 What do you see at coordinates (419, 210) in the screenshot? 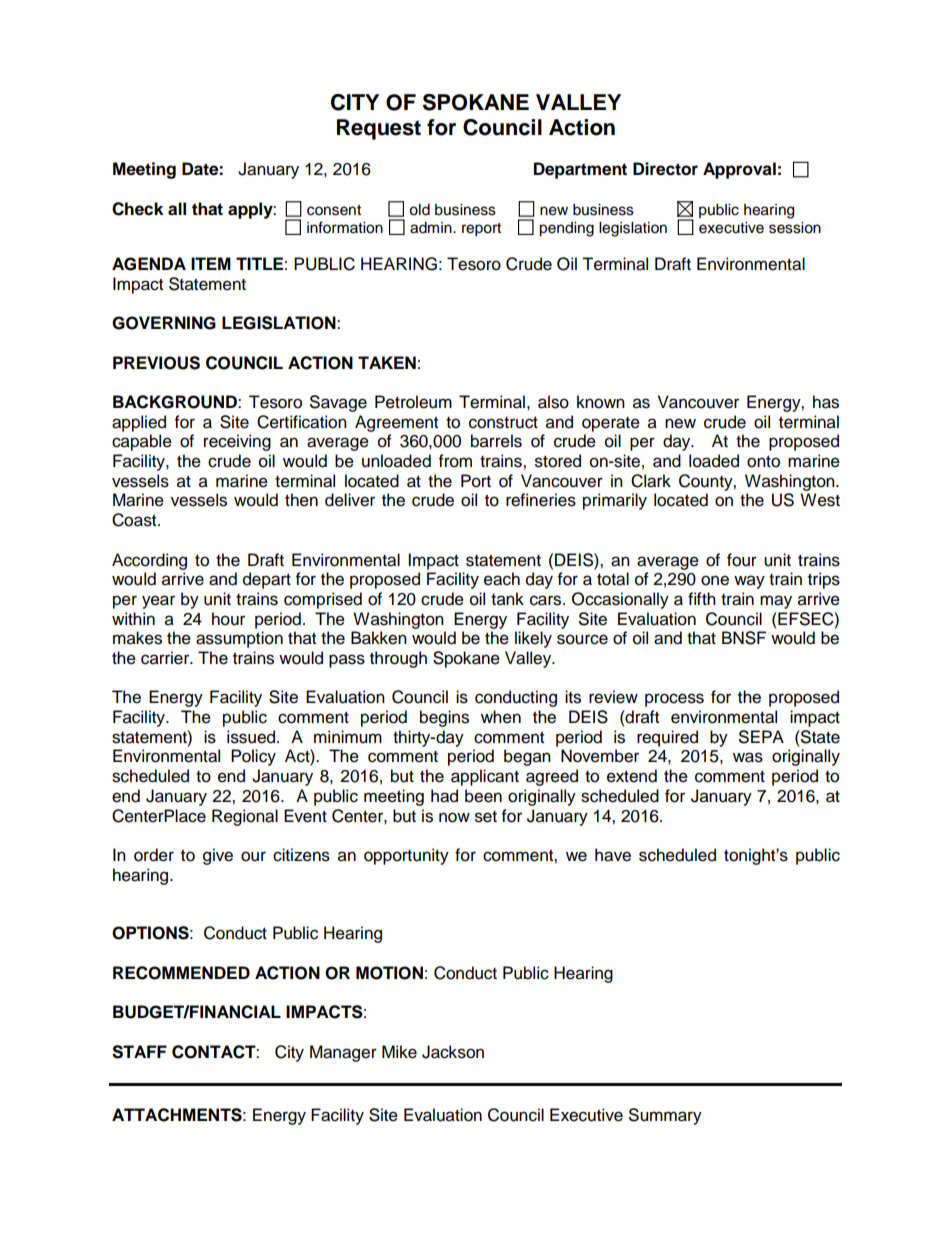
I see `old` at bounding box center [419, 210].
